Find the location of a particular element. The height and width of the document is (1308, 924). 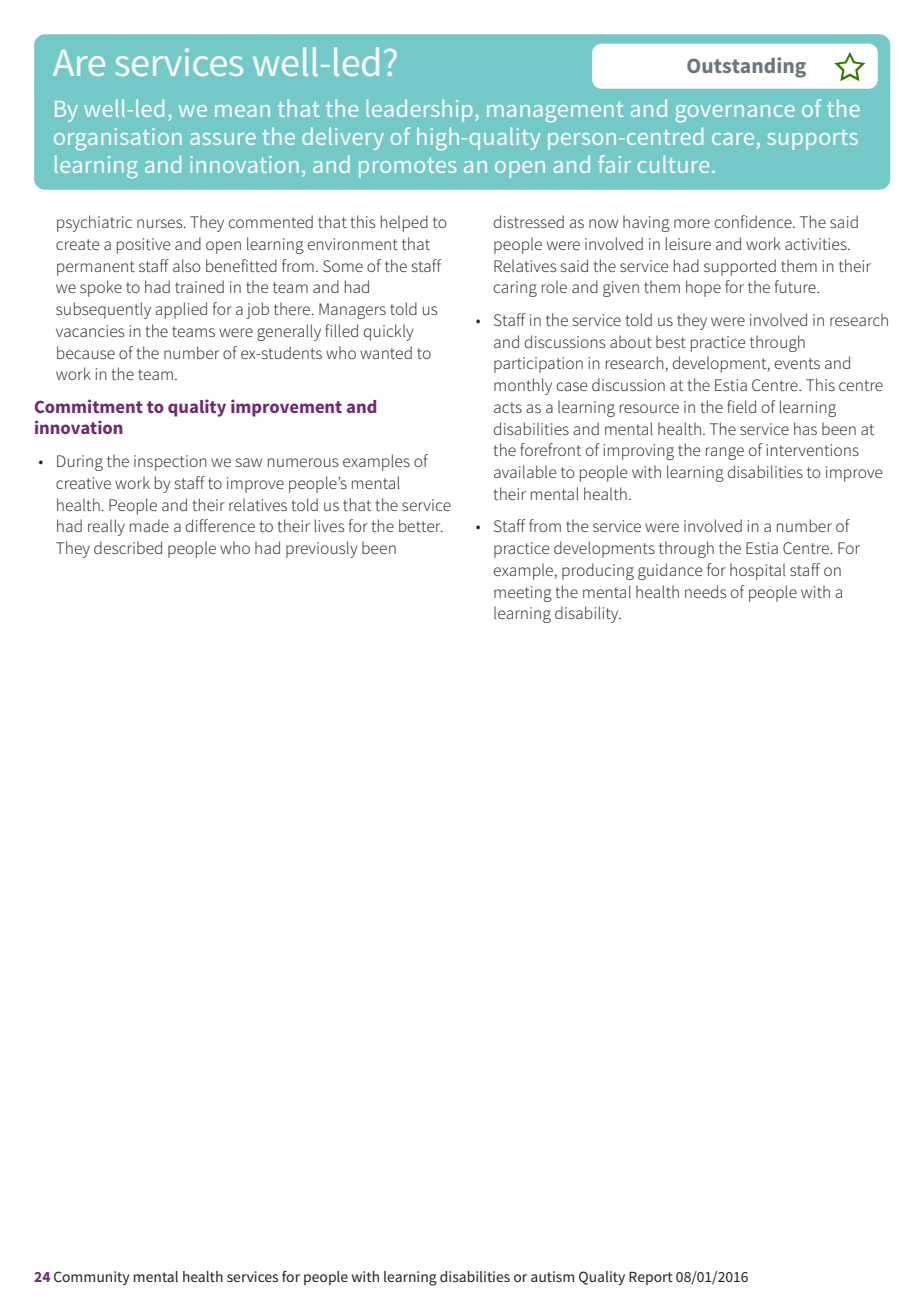

governance is located at coordinates (735, 114).
